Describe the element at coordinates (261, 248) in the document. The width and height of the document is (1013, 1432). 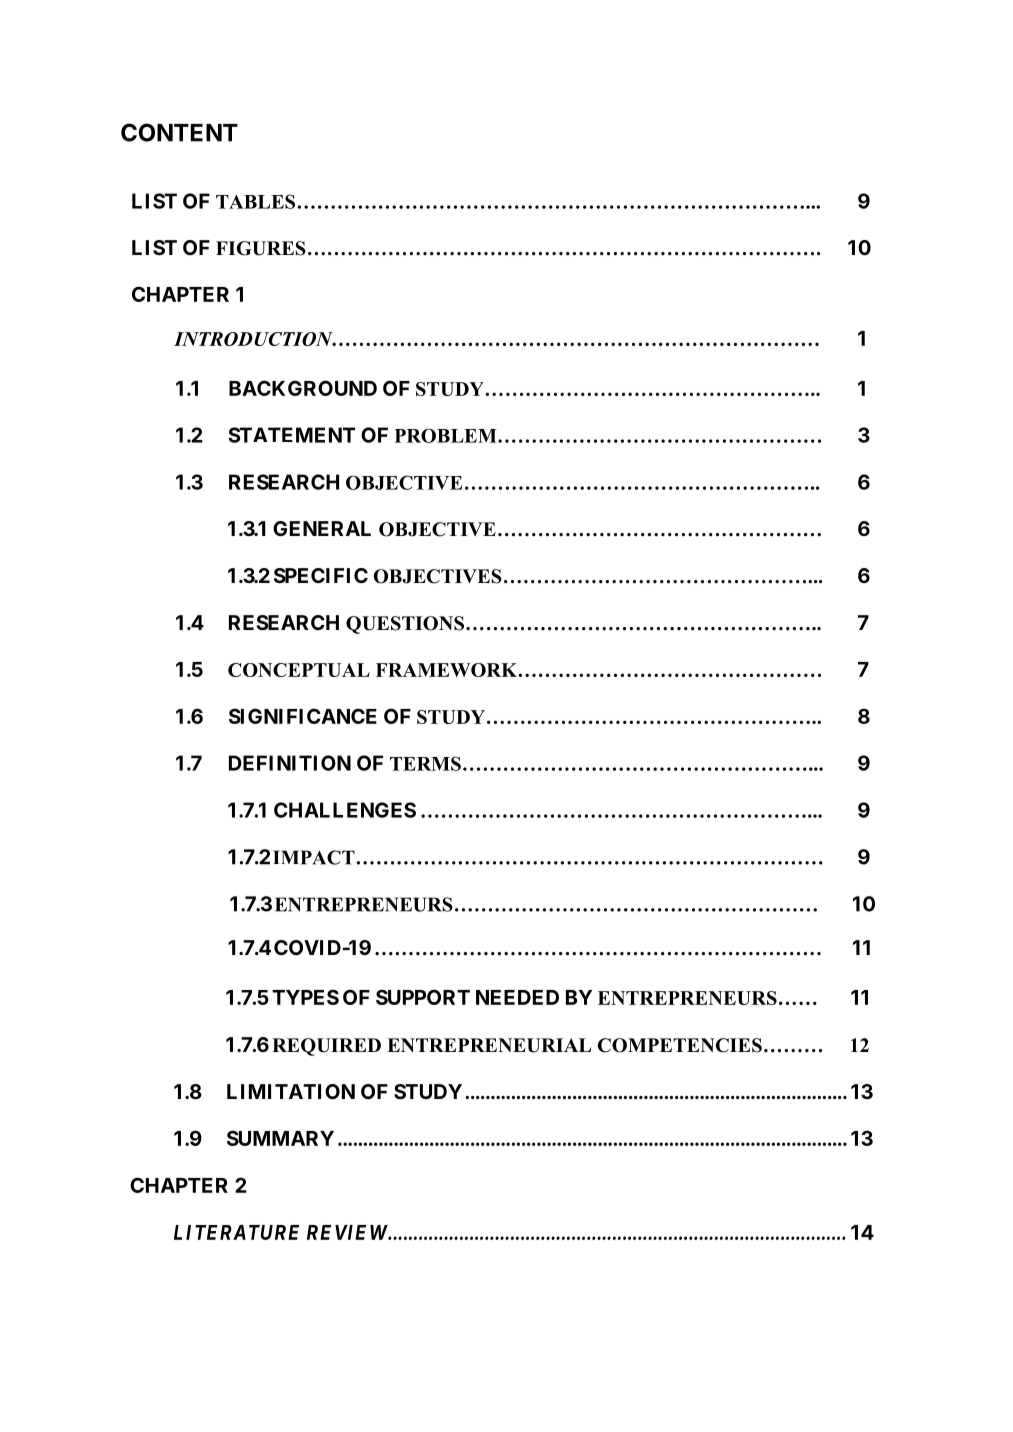
I see `FIGURES` at that location.
